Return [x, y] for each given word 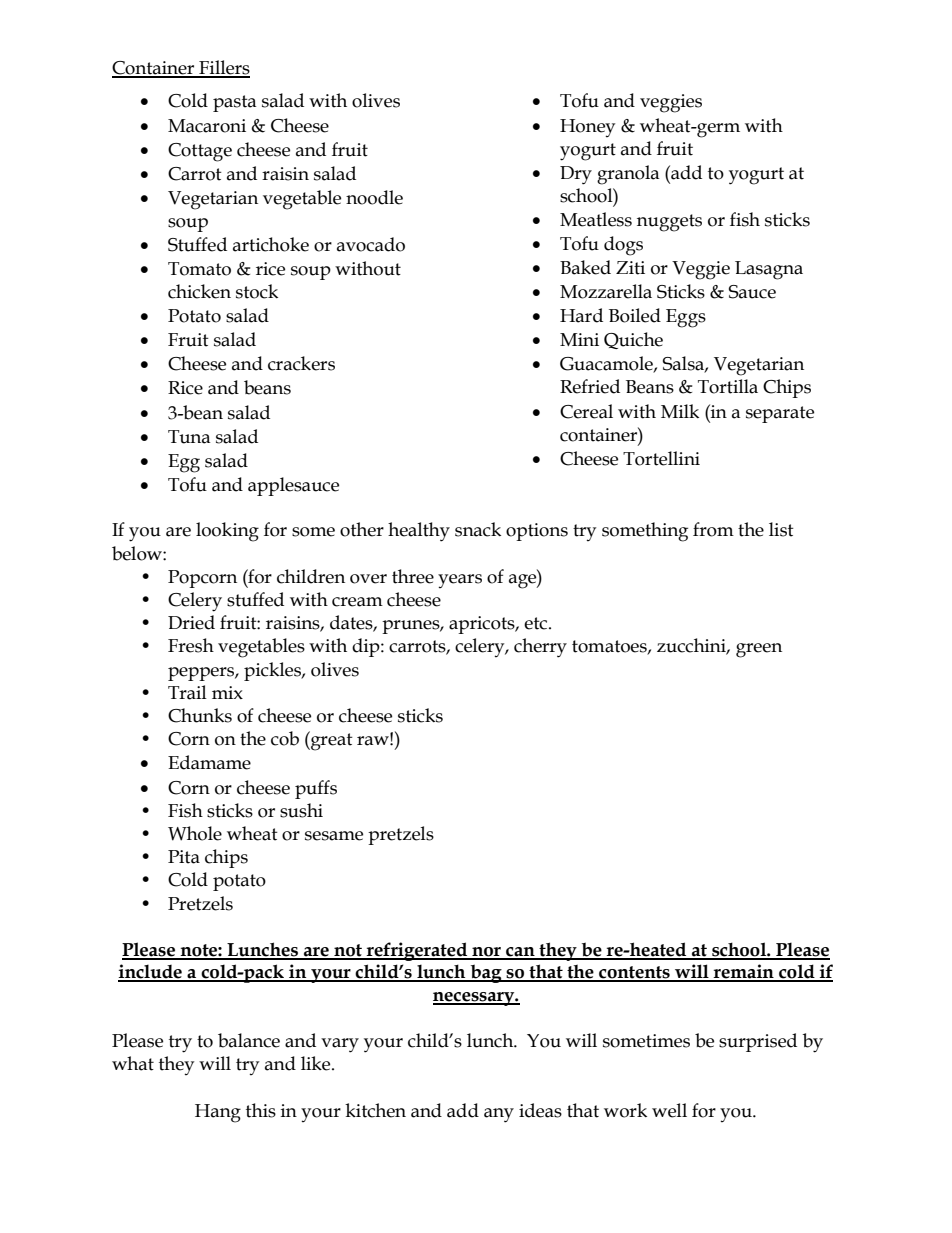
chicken [199, 291]
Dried [191, 622]
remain [744, 972]
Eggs [686, 318]
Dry [576, 175]
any [499, 1115]
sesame [334, 836]
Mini [579, 339]
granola [628, 175]
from [713, 529]
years [460, 581]
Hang [218, 1113]
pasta [235, 103]
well [669, 1110]
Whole [195, 833]
